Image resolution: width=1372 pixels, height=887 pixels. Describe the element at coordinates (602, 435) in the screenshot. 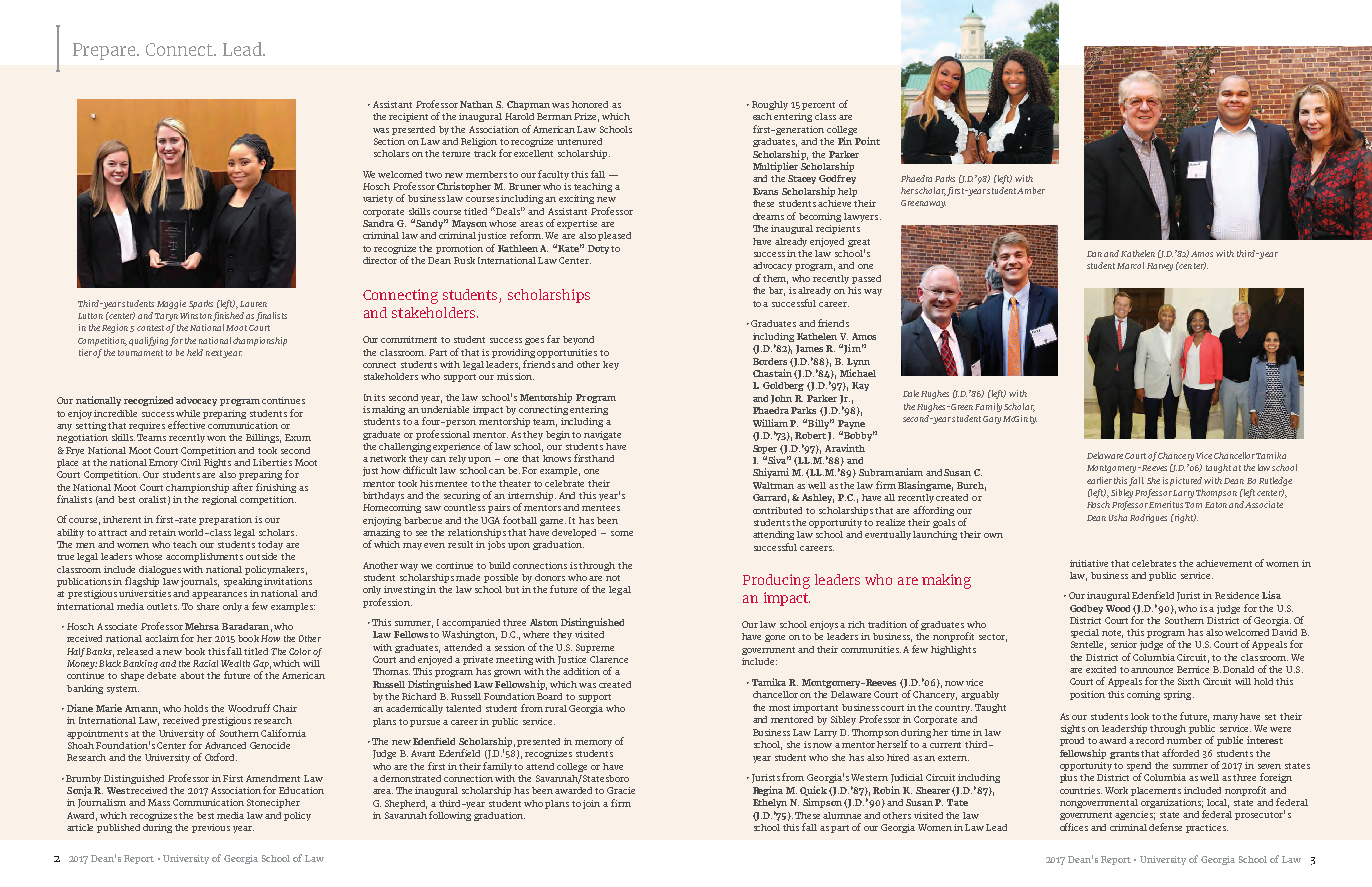

I see `navigate` at that location.
